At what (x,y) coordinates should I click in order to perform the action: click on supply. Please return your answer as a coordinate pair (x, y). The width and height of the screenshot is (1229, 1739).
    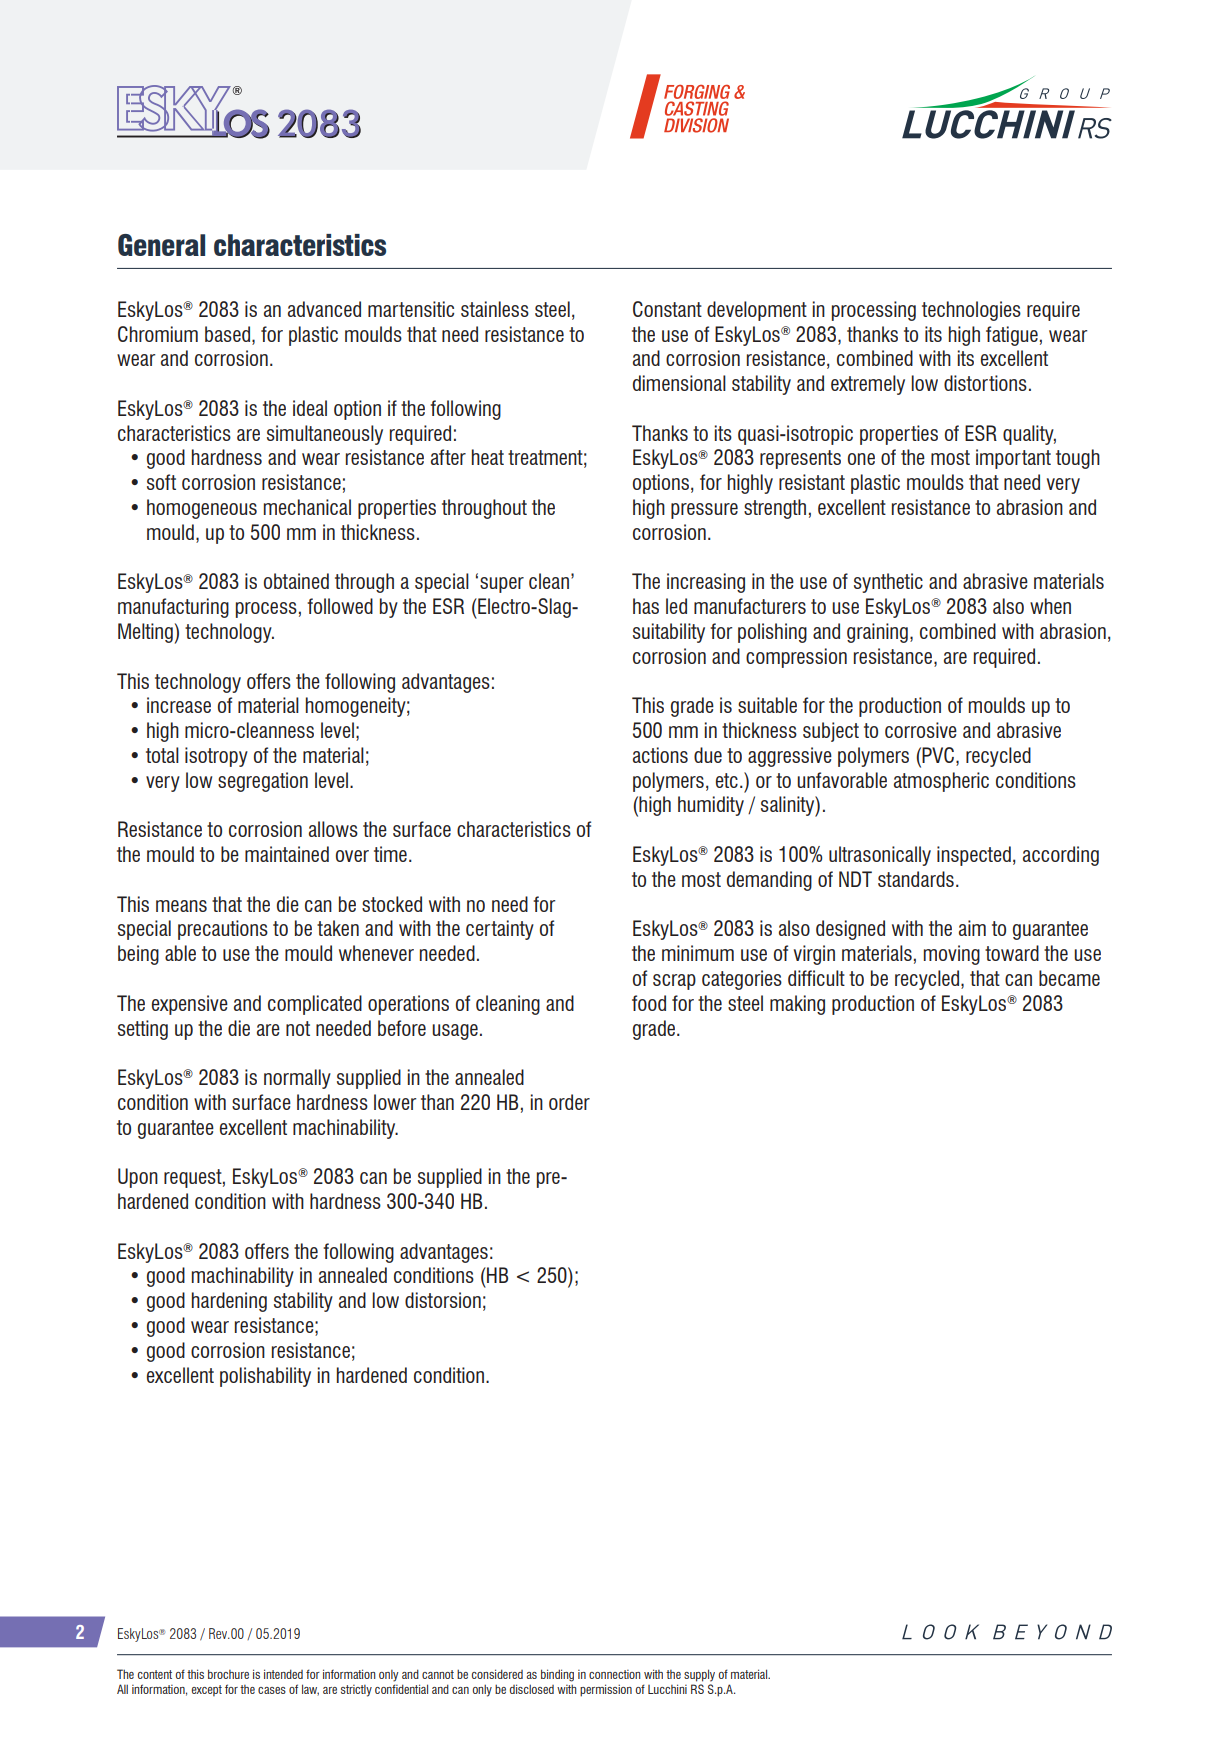
    Looking at the image, I should click on (699, 1675).
